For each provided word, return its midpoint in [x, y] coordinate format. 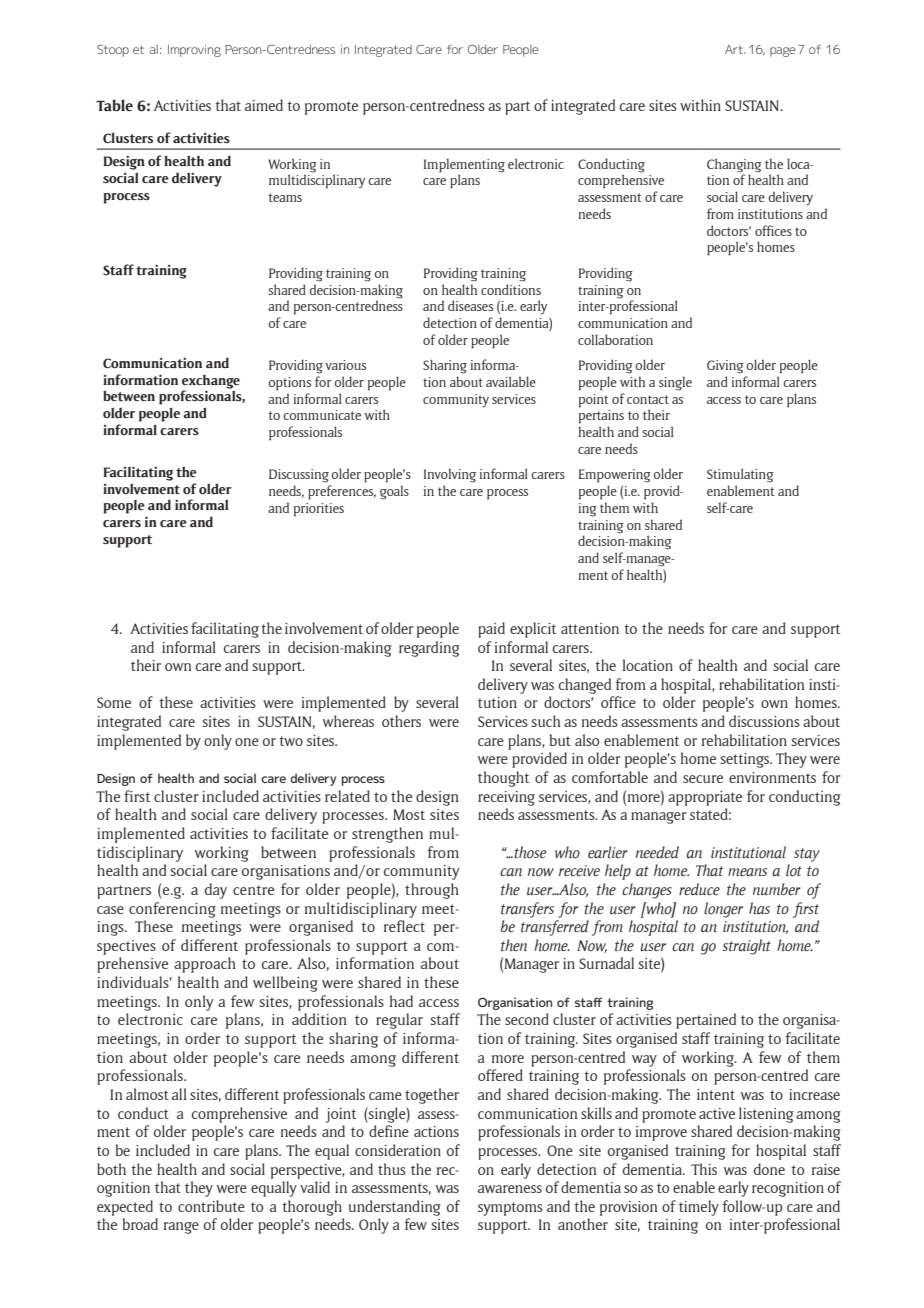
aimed [264, 105]
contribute [211, 1206]
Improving [194, 51]
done [769, 1169]
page [783, 52]
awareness [510, 1189]
